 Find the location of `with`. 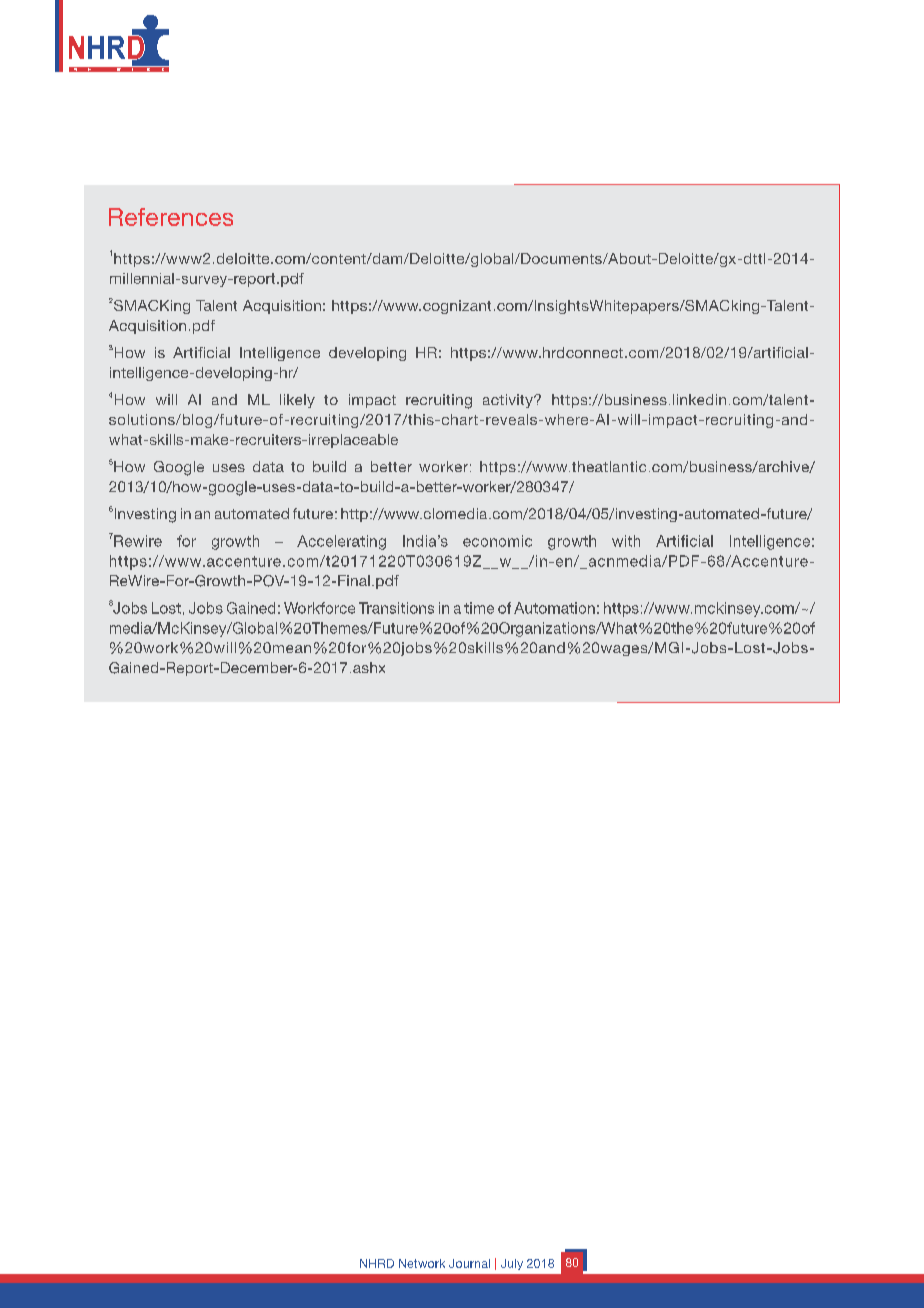

with is located at coordinates (626, 541).
